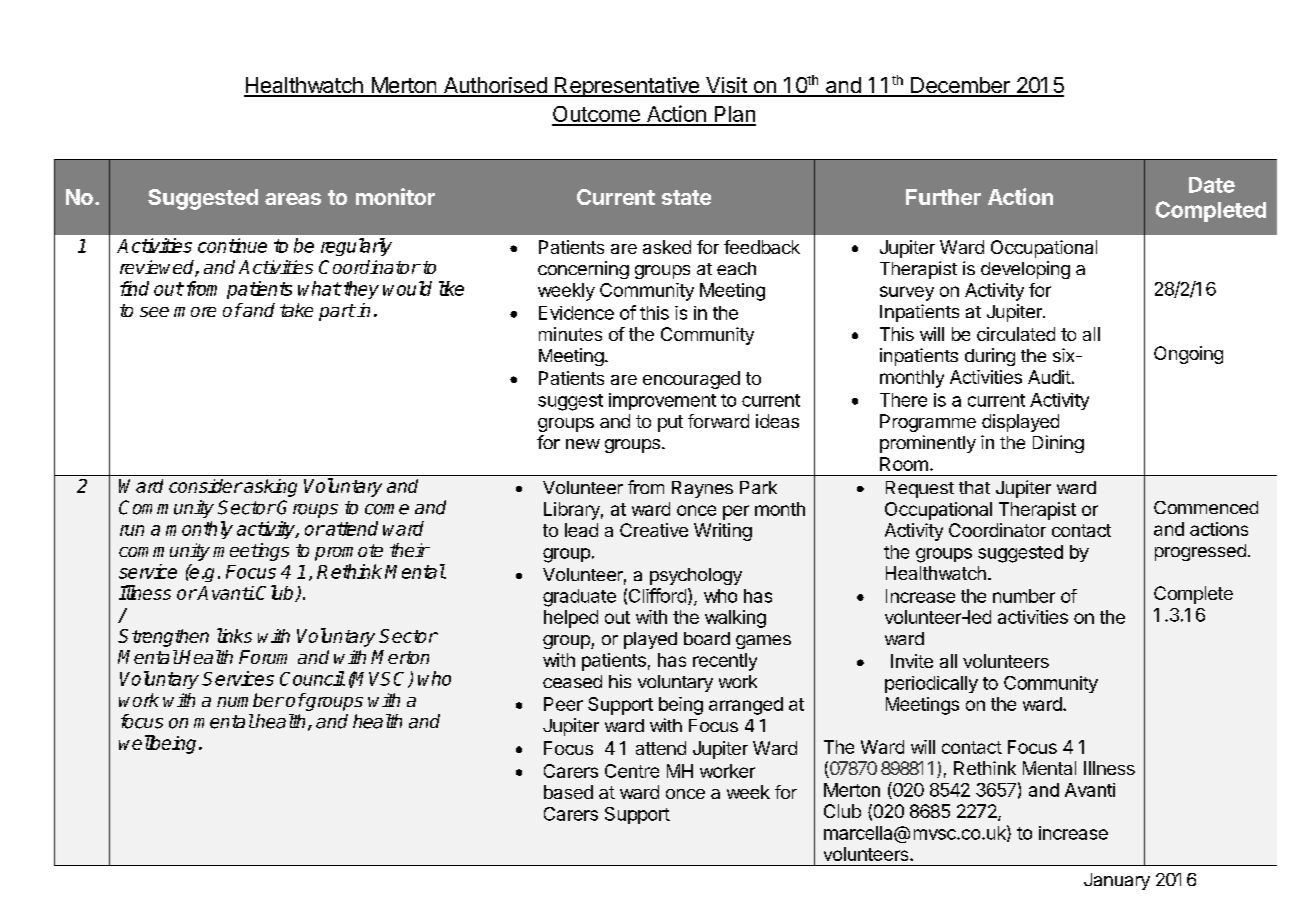 The height and width of the page is (924, 1308). I want to click on Authorised, so click(495, 86).
